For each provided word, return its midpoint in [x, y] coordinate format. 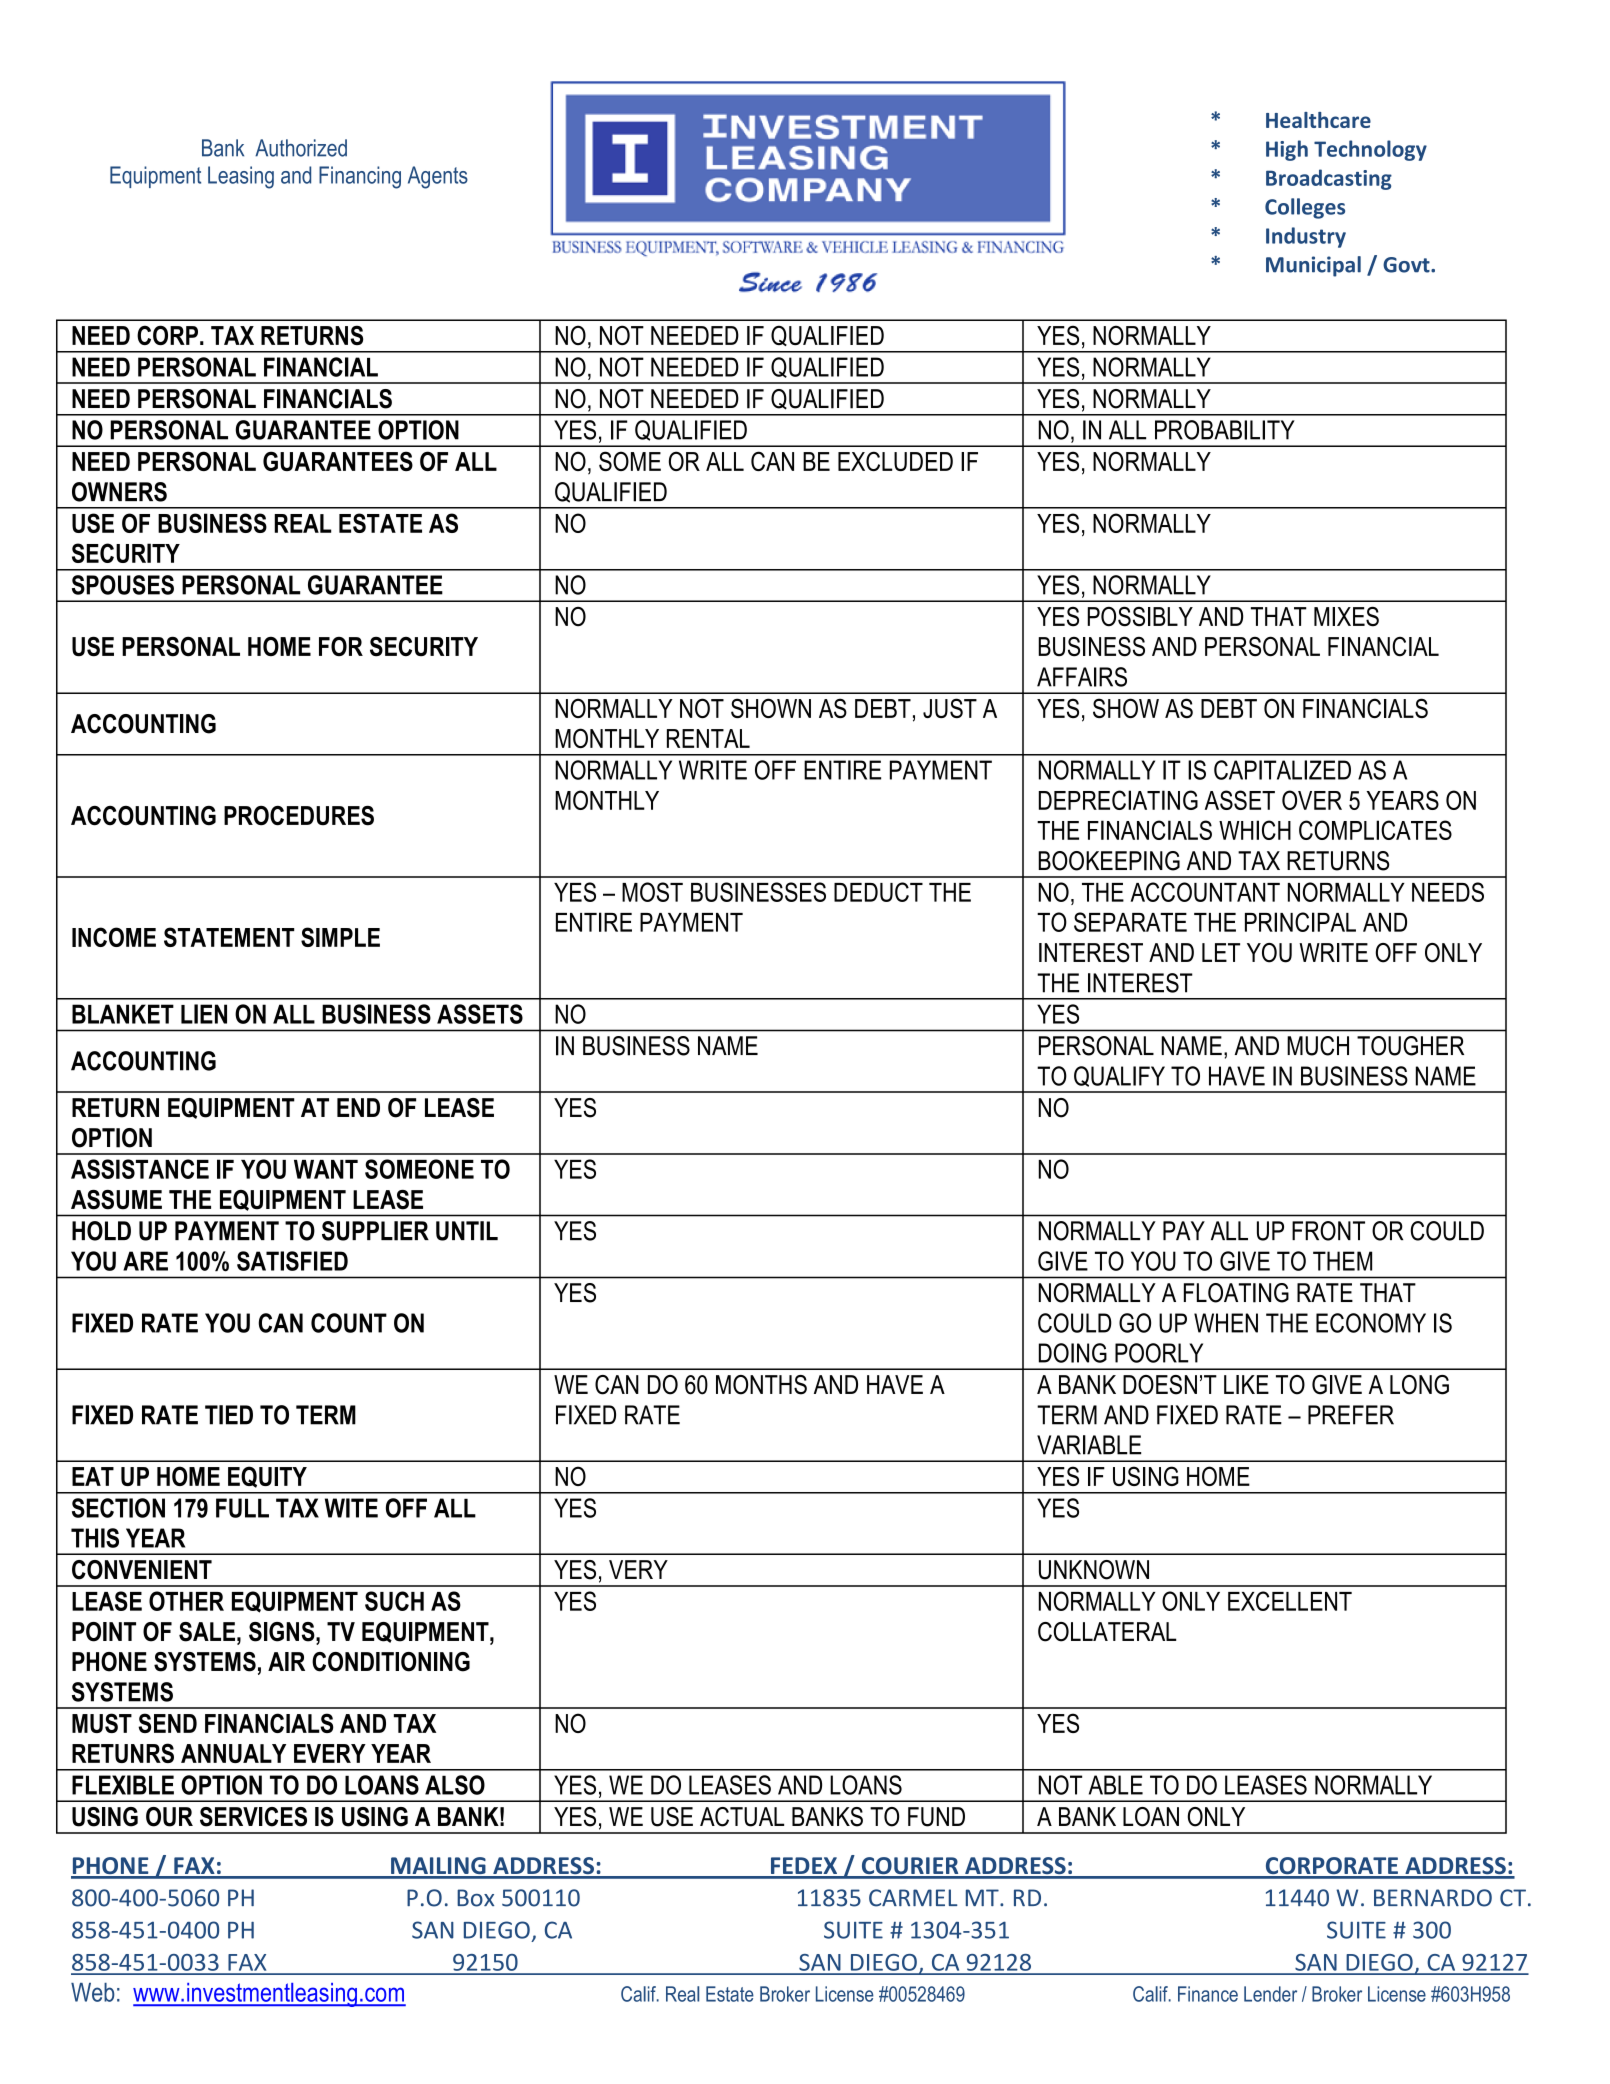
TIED [229, 1415]
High [1287, 150]
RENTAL [708, 738]
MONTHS [761, 1385]
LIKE [1246, 1384]
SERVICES [253, 1817]
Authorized [301, 148]
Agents [438, 177]
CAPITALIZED [1282, 770]
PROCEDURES [299, 816]
